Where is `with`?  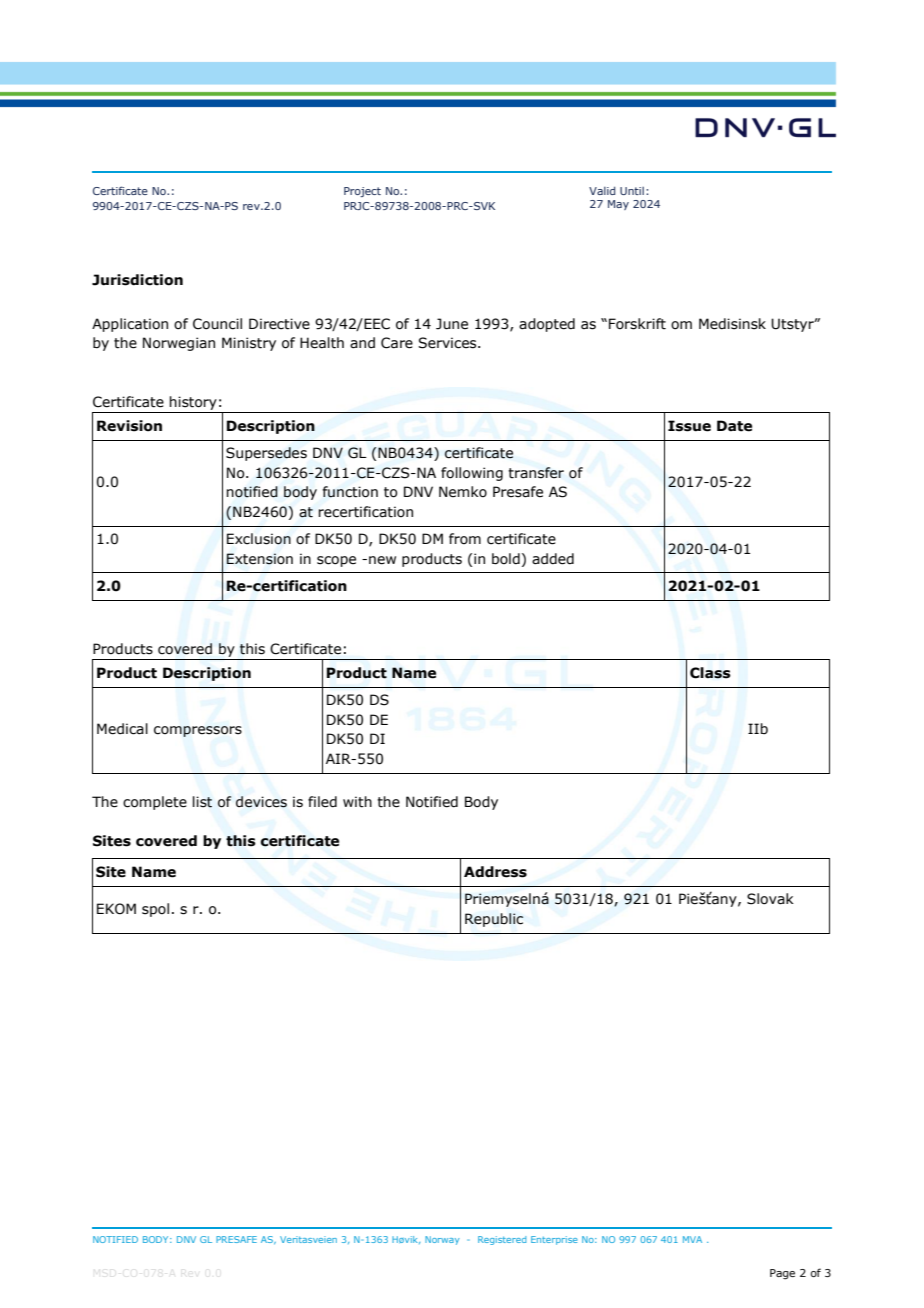
with is located at coordinates (357, 802).
